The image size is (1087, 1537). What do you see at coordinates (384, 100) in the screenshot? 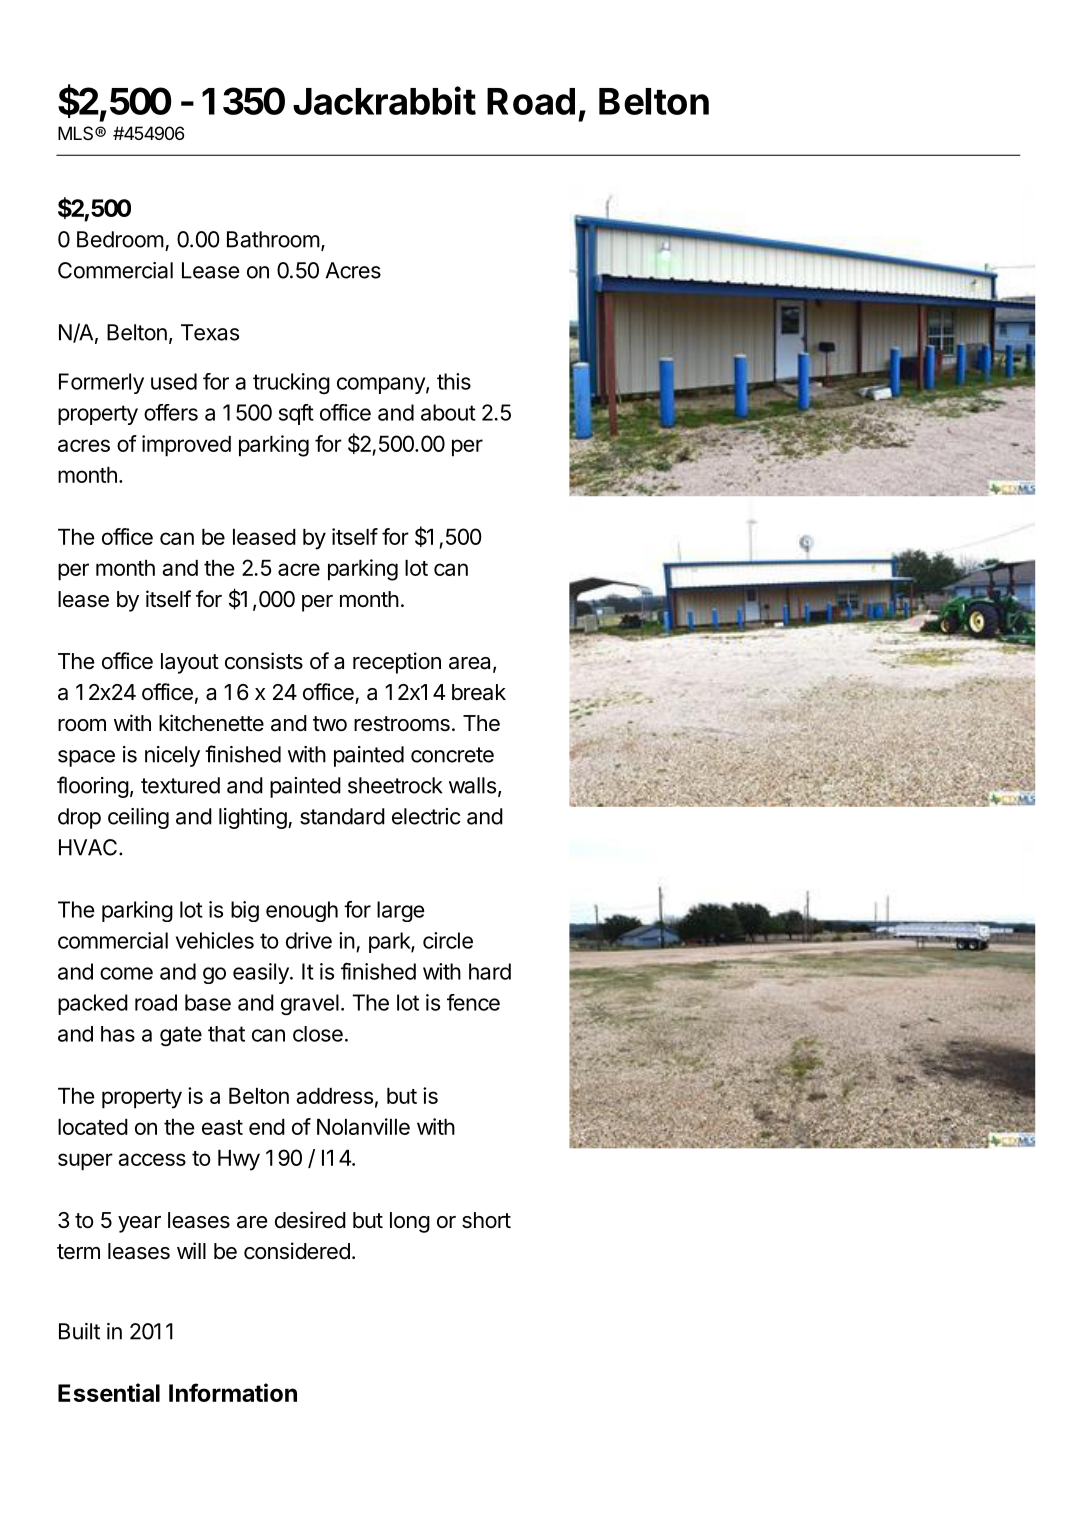
I see `Jackrabbit` at bounding box center [384, 100].
